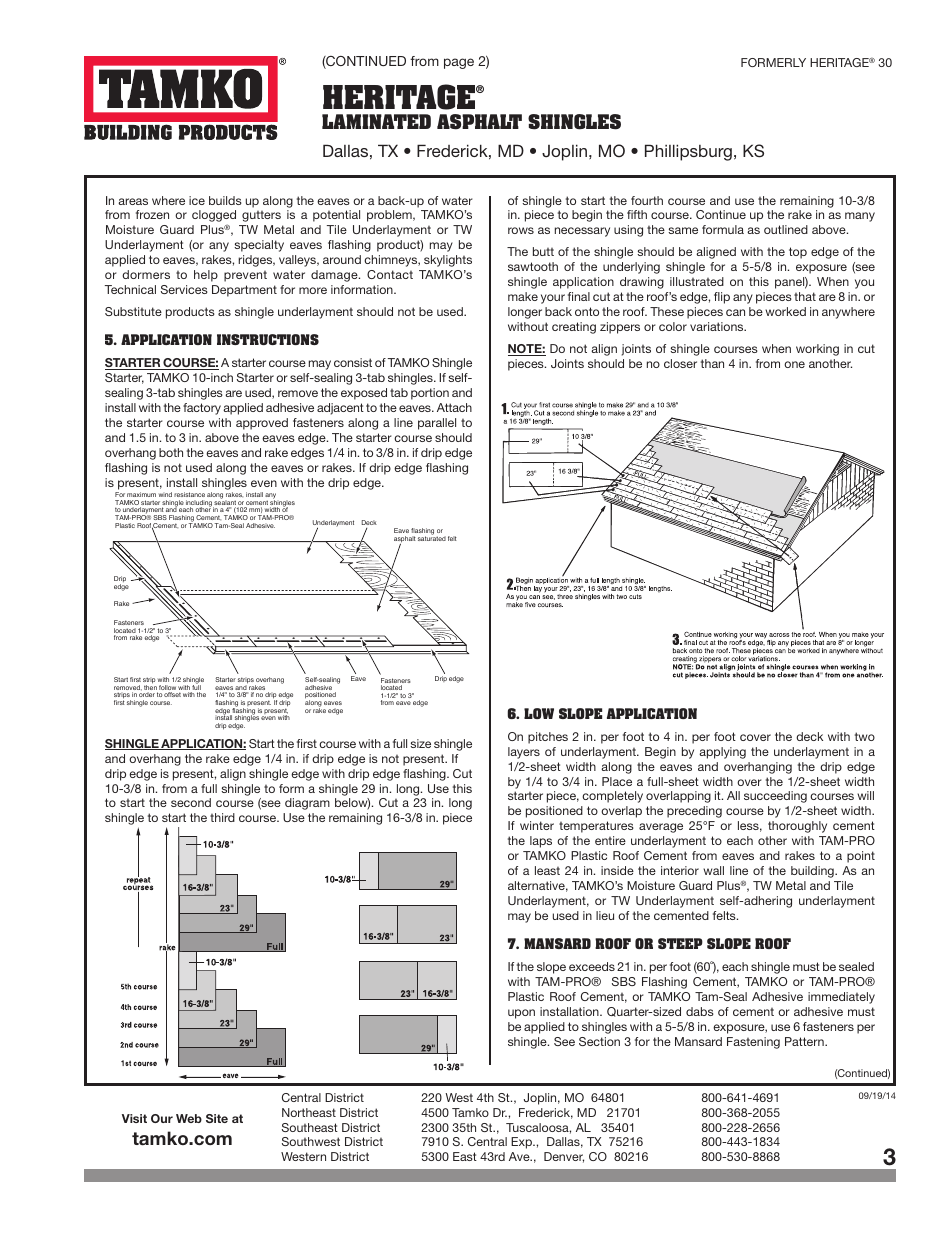 The height and width of the screenshot is (1233, 952). I want to click on second, so click(191, 802).
